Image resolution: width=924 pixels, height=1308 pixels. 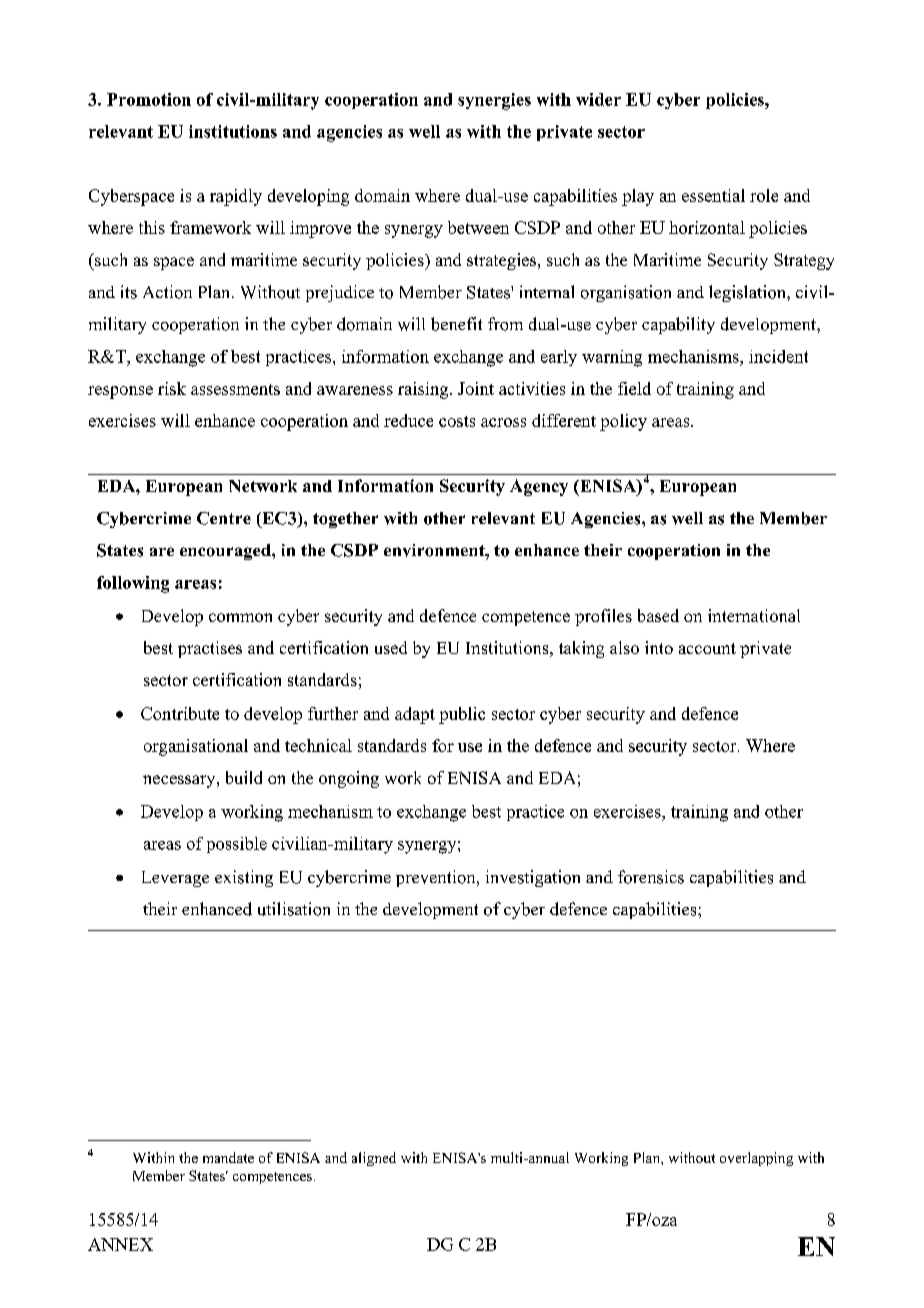 What do you see at coordinates (149, 99) in the page?
I see `Promotion` at bounding box center [149, 99].
